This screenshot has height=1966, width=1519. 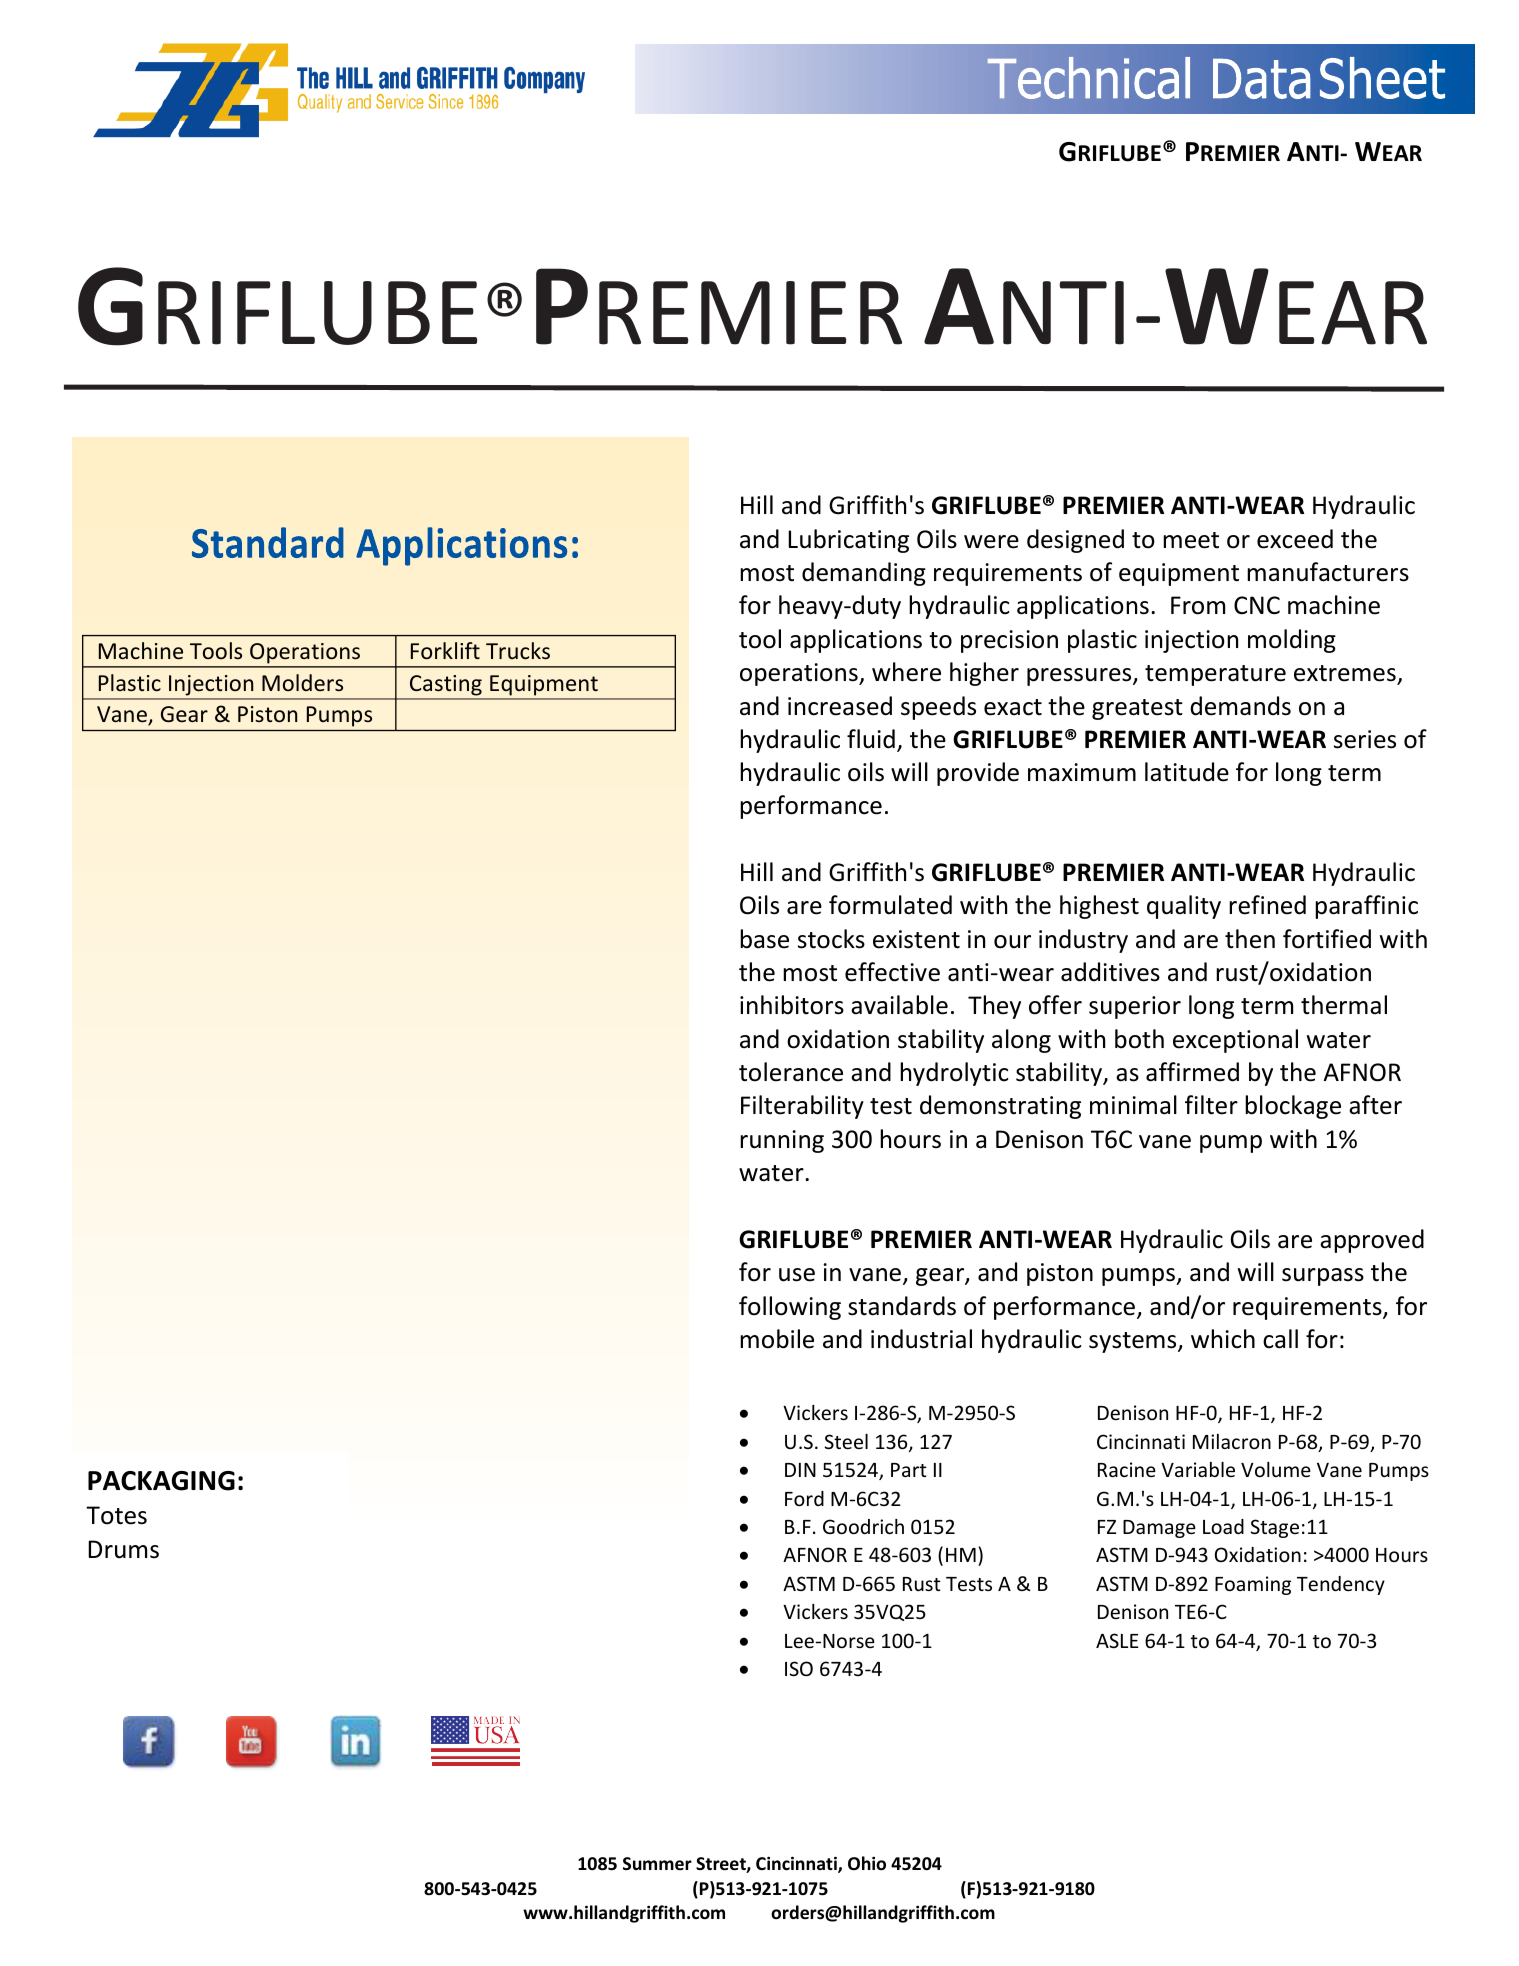 I want to click on Molders, so click(x=302, y=682).
